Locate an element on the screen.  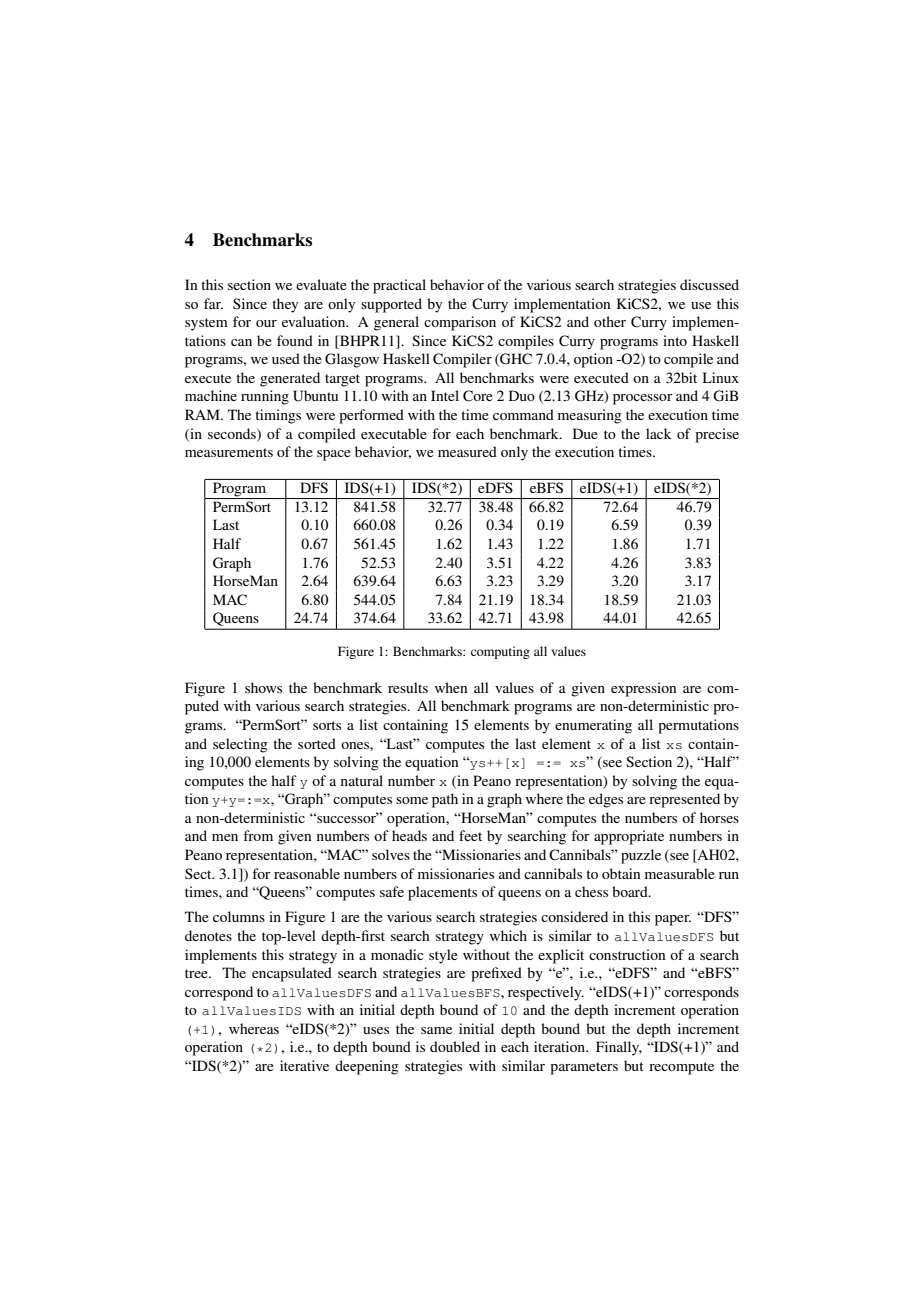
into is located at coordinates (675, 340).
